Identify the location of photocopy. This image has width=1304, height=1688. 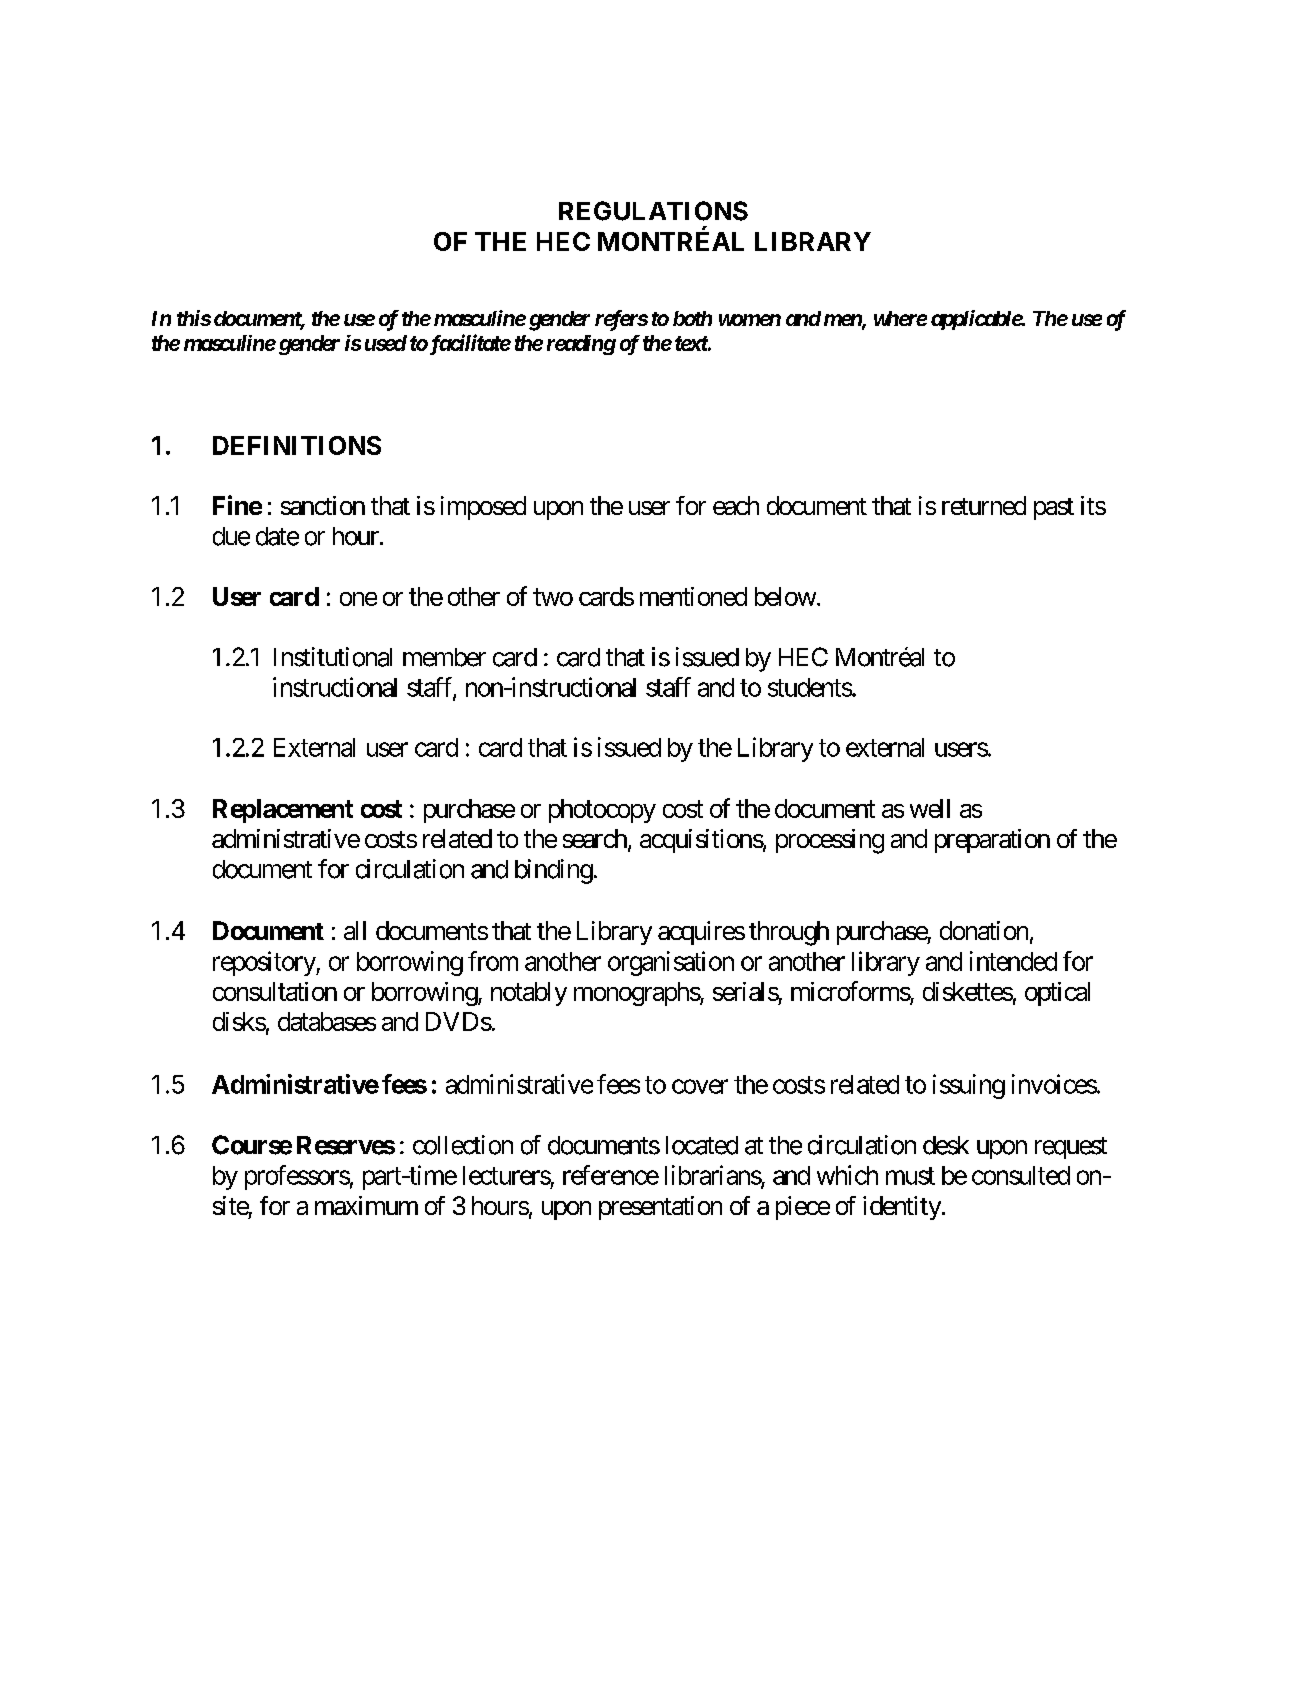
(602, 811).
